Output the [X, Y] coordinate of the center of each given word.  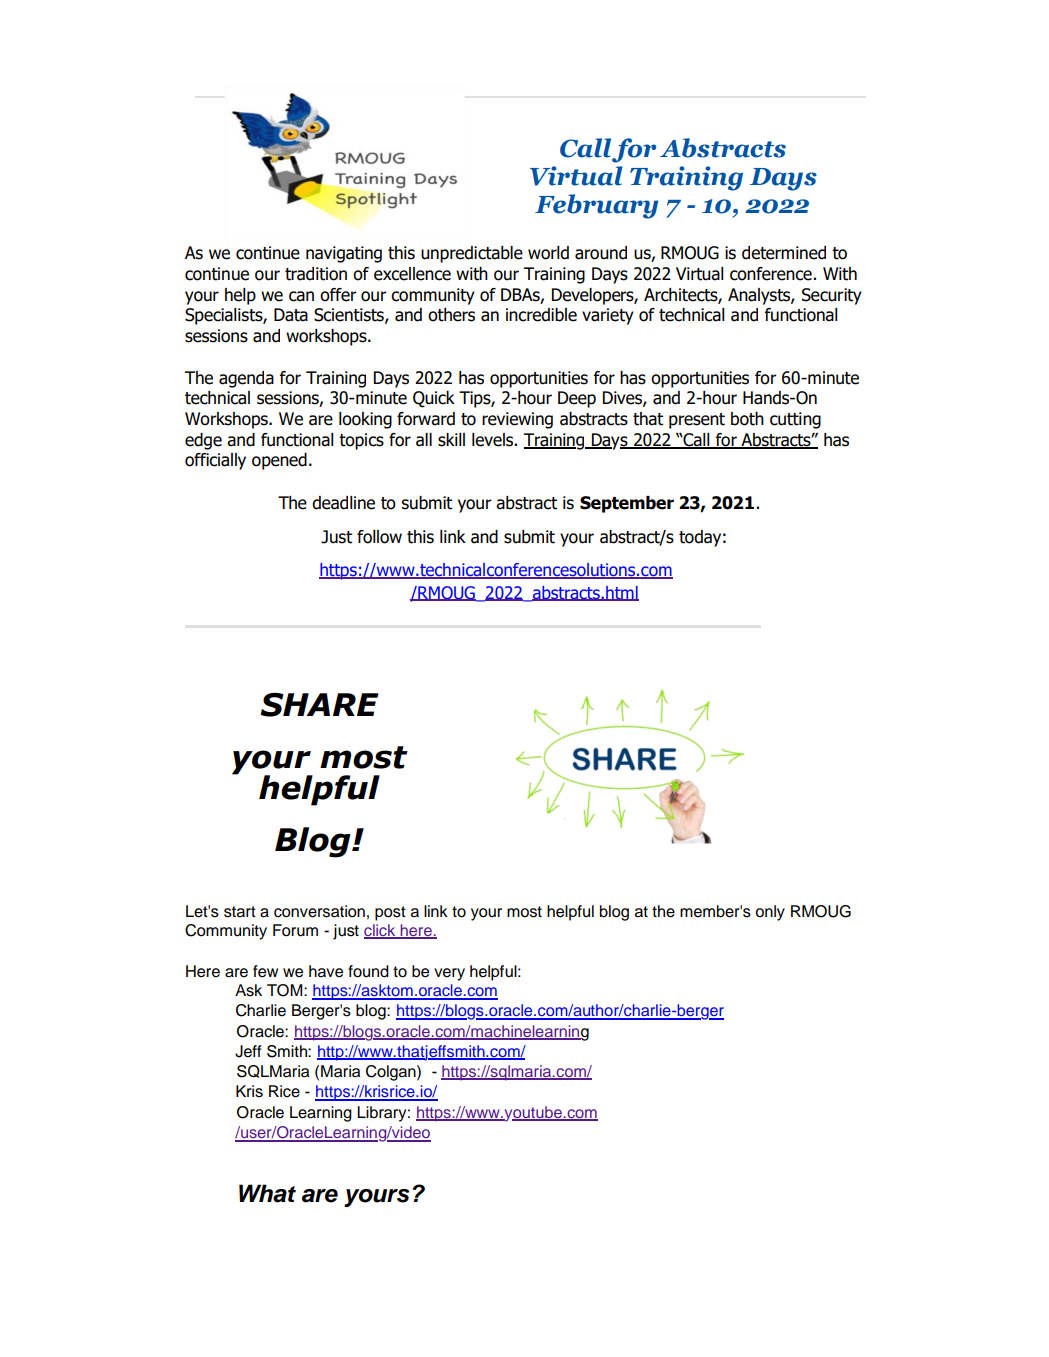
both [747, 419]
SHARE [319, 705]
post [390, 913]
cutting [795, 420]
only [770, 913]
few [265, 971]
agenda [246, 379]
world [548, 253]
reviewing [517, 420]
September [627, 504]
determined [784, 253]
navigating [344, 254]
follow [379, 537]
